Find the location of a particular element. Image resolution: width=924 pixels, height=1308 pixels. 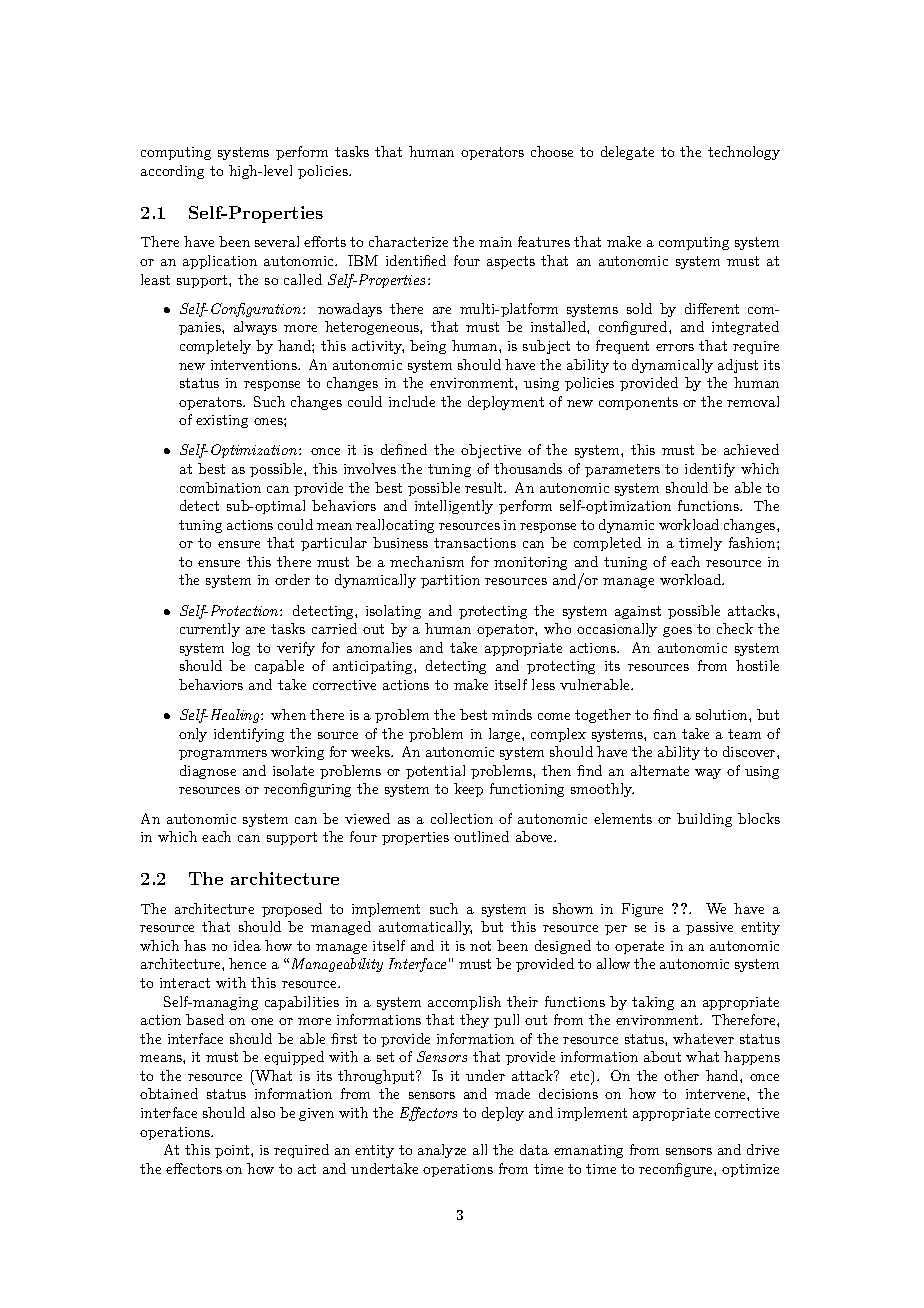

according is located at coordinates (172, 172).
